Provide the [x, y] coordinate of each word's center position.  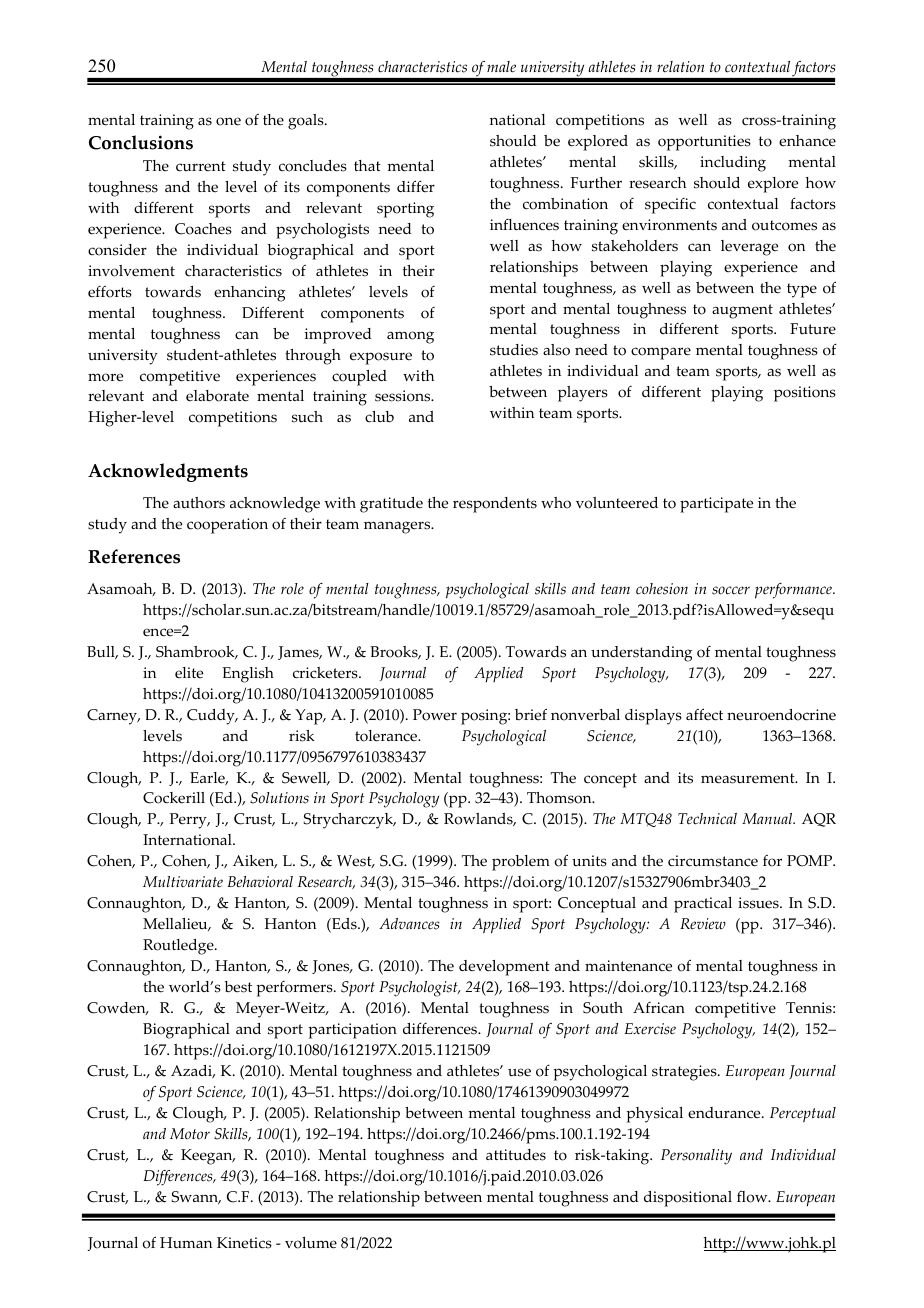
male [501, 67]
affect [704, 714]
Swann [196, 1197]
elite [189, 673]
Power [435, 715]
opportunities [704, 143]
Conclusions [141, 142]
